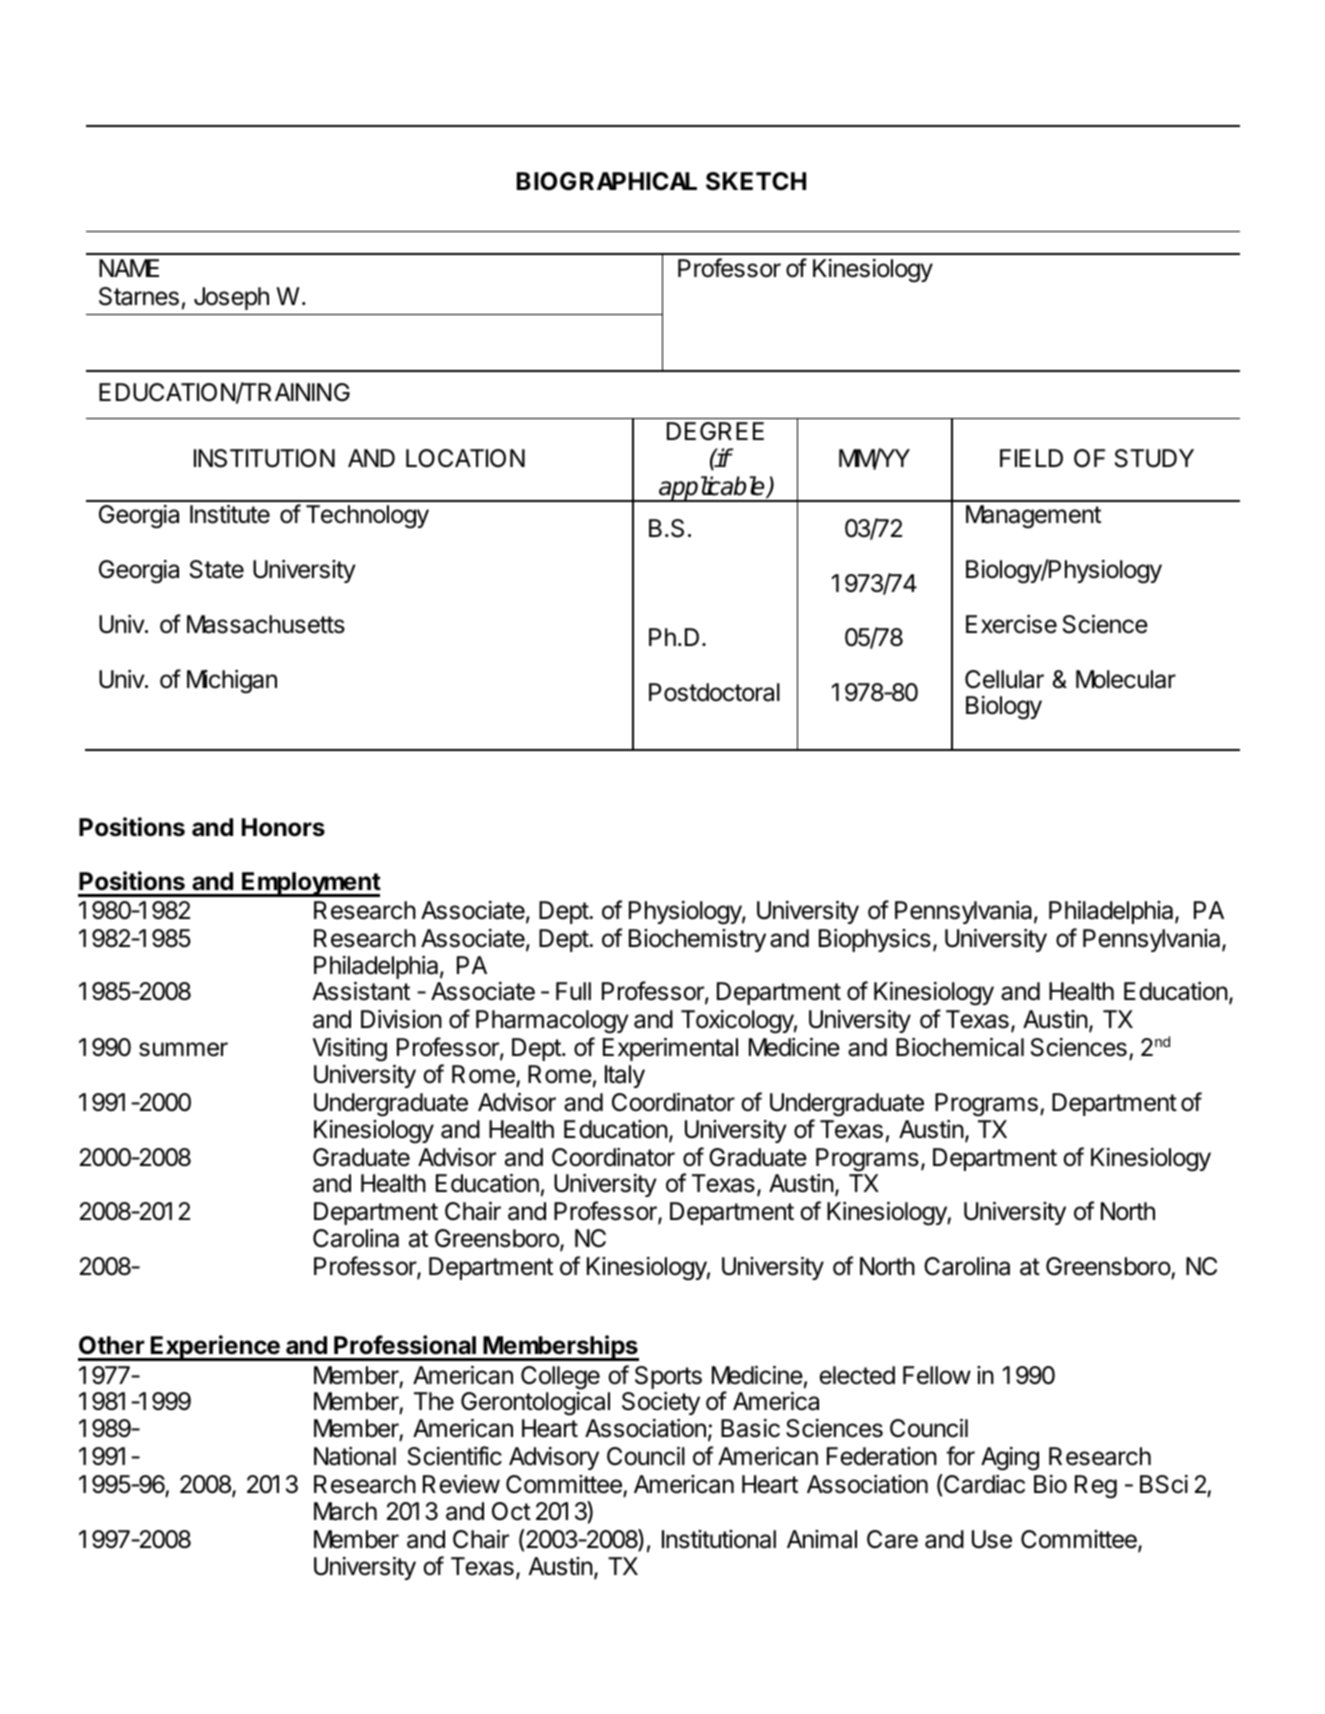 This image has width=1325, height=1714. Describe the element at coordinates (345, 1511) in the image. I see `March` at that location.
